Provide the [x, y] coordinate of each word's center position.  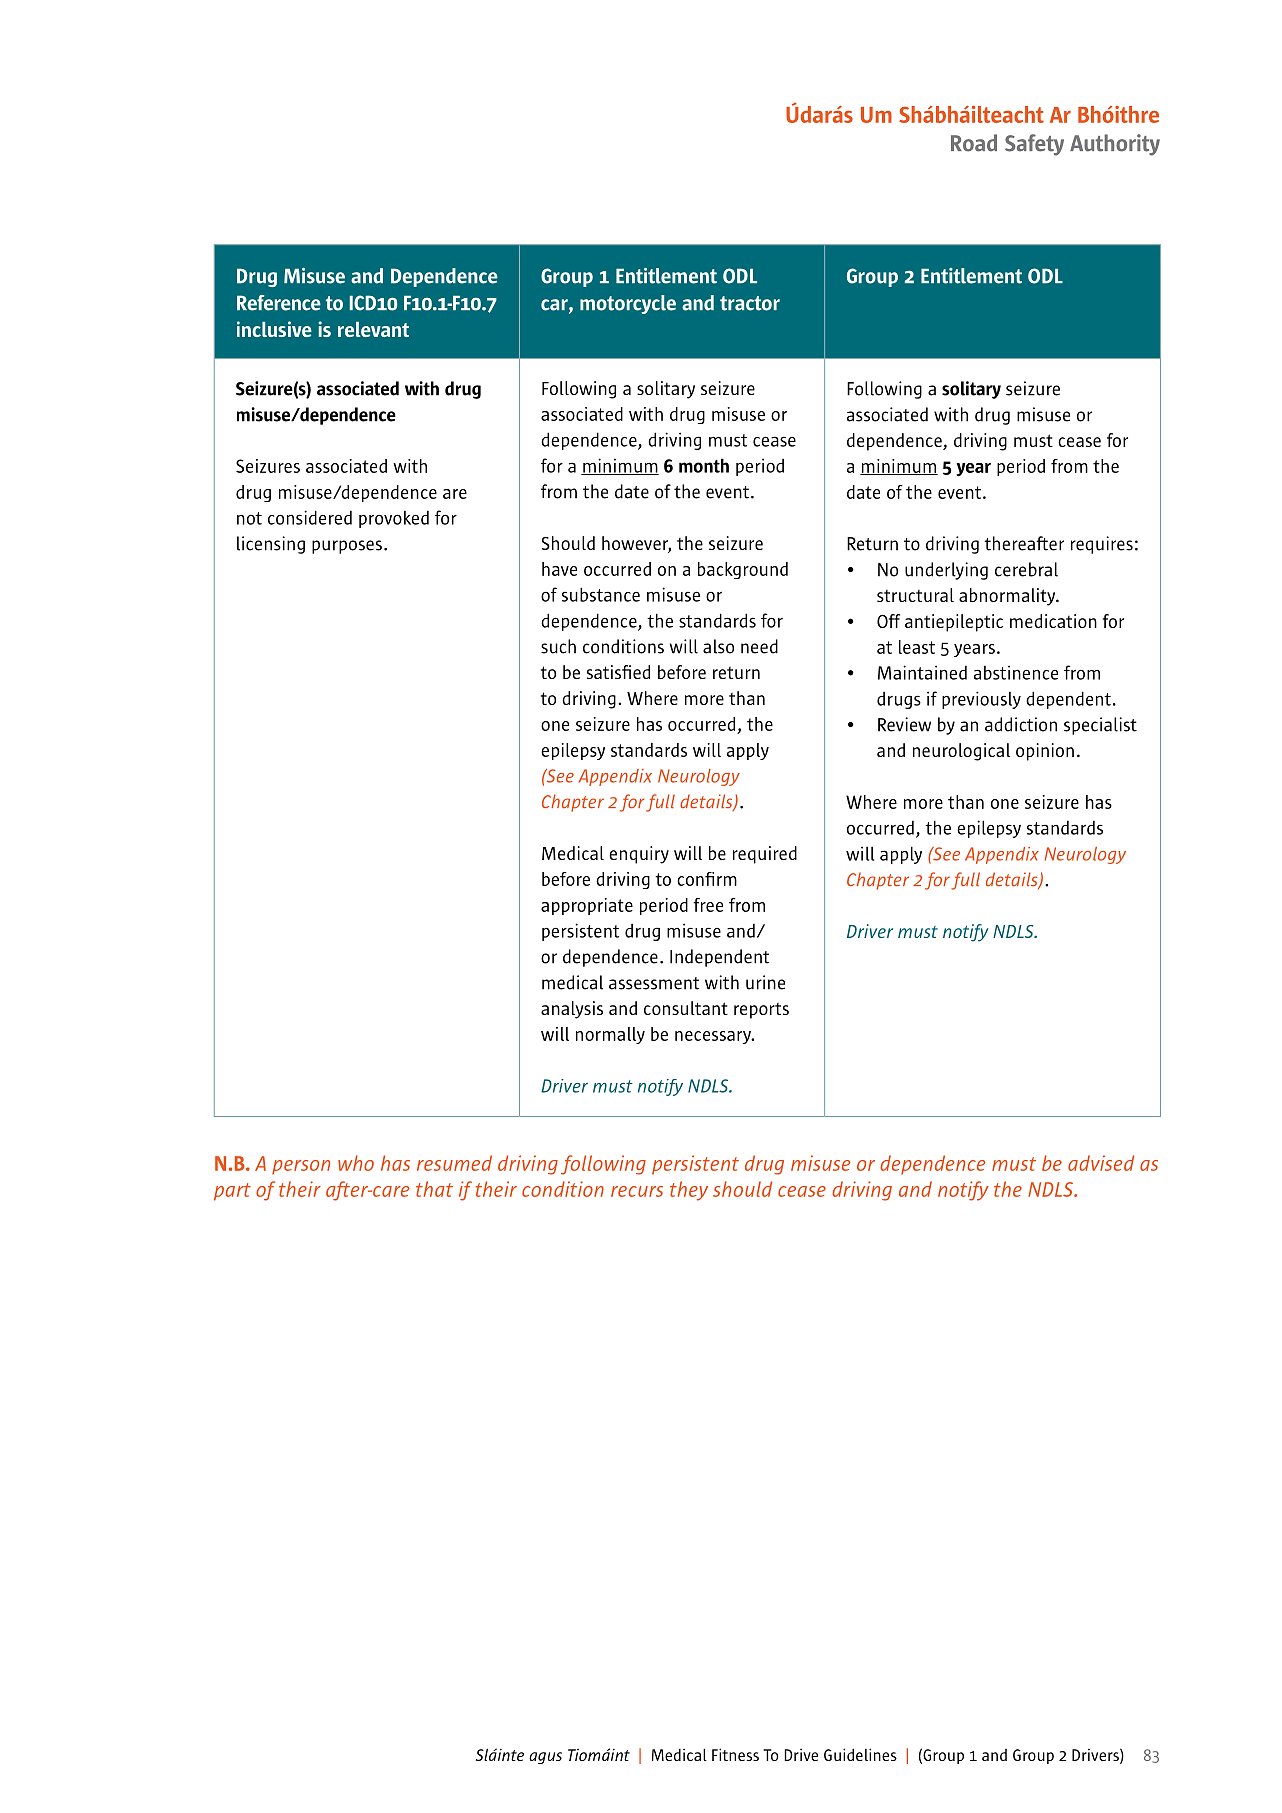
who [356, 1163]
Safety [1034, 145]
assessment [654, 983]
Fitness [735, 1754]
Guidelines [860, 1754]
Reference [279, 303]
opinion [1045, 752]
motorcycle [628, 304]
